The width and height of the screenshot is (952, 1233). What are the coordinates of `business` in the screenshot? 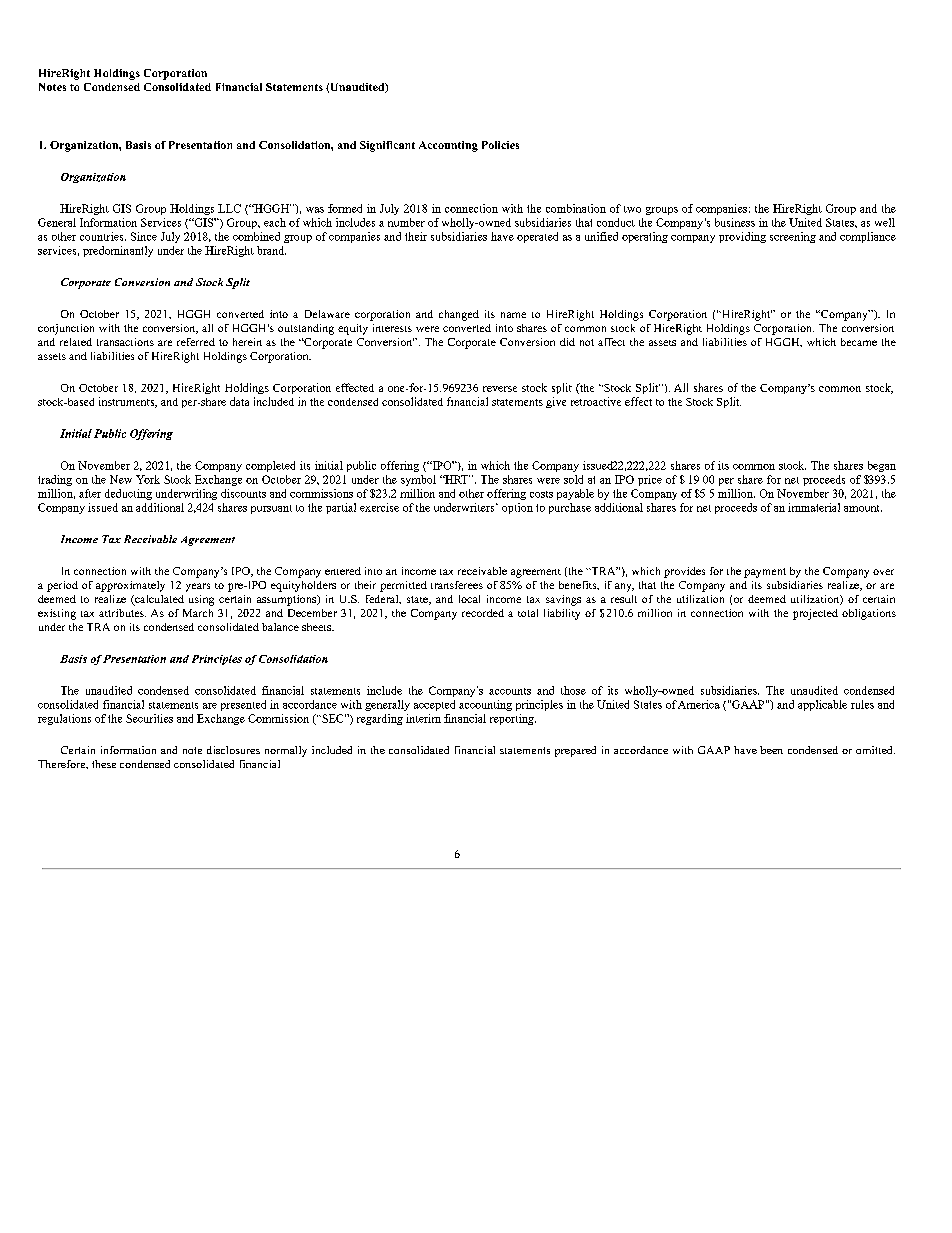 It's located at (735, 222).
